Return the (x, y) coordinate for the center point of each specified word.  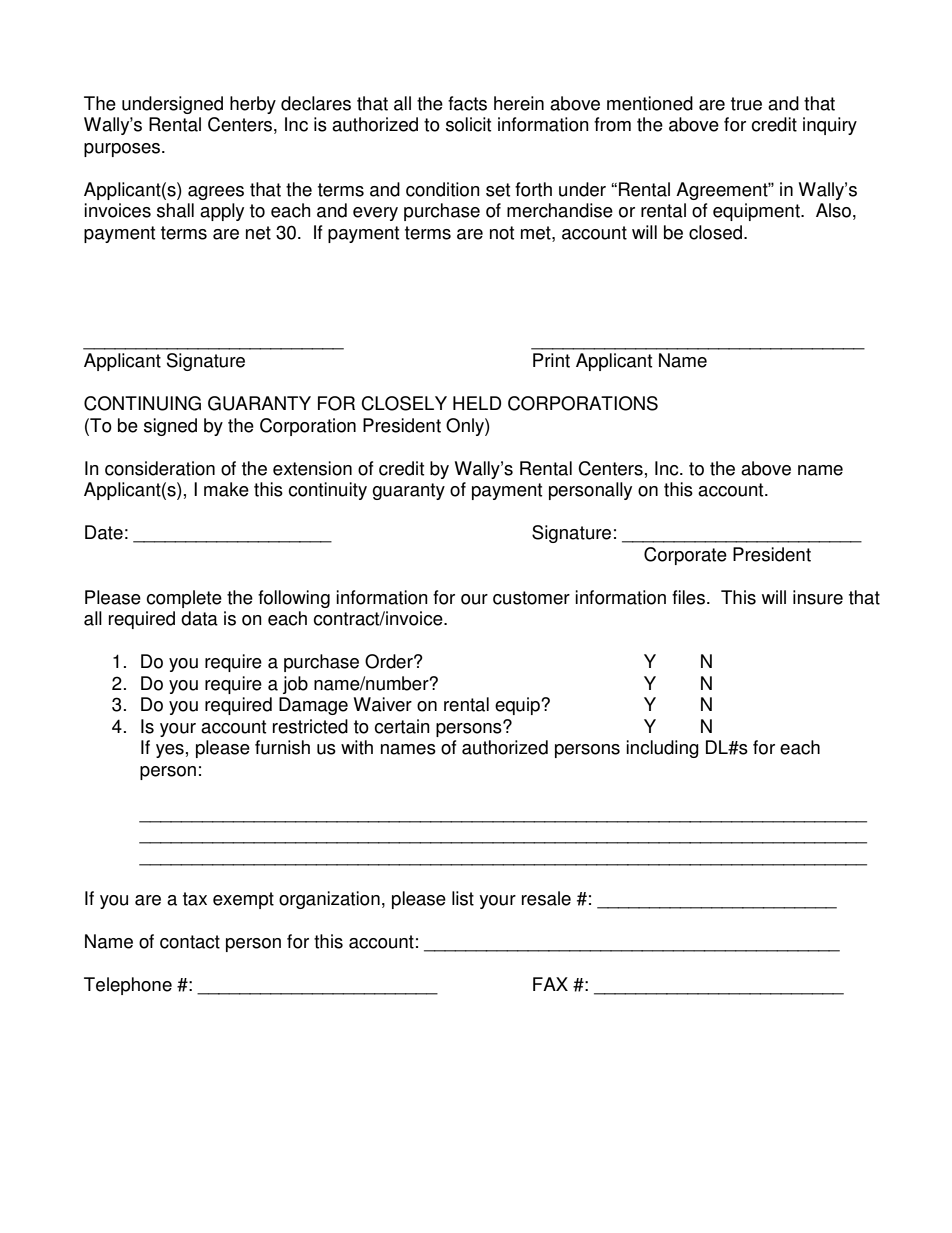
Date (104, 532)
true (746, 104)
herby (253, 105)
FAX (550, 984)
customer (531, 598)
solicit (468, 124)
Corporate (685, 556)
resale (546, 898)
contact (190, 942)
